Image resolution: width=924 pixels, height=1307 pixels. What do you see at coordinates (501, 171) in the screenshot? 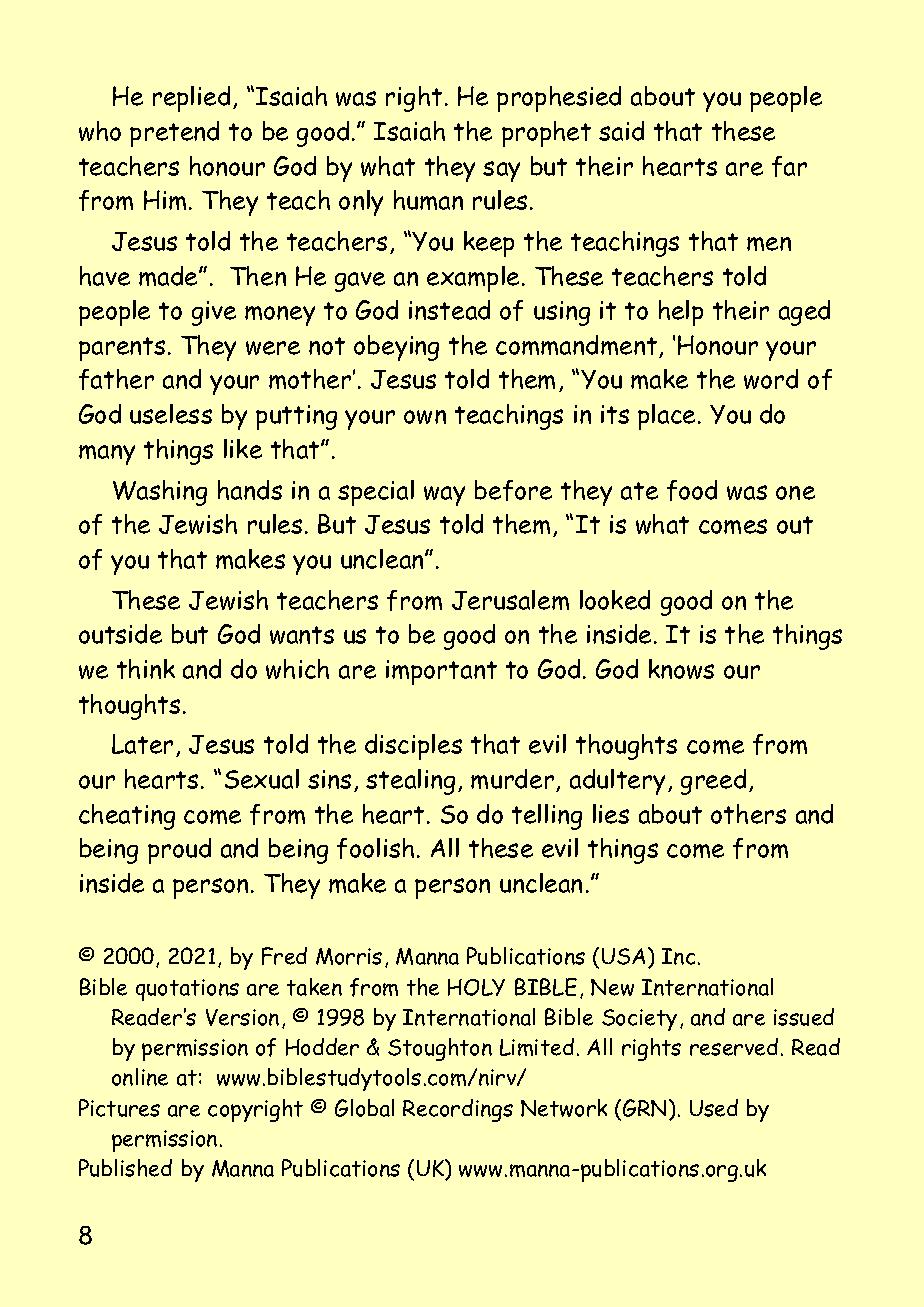
I see `say` at bounding box center [501, 171].
